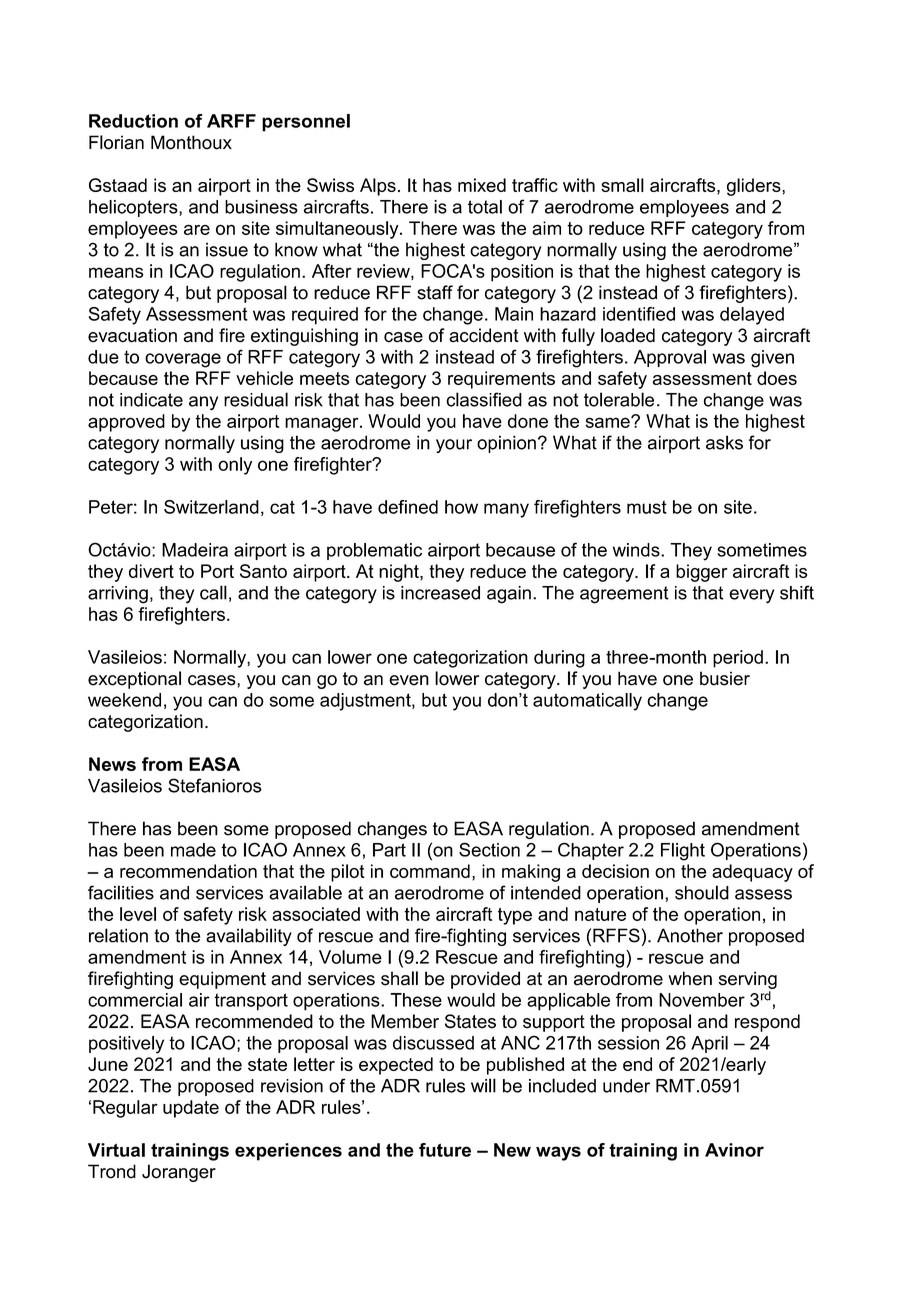  I want to click on indicate, so click(151, 400).
